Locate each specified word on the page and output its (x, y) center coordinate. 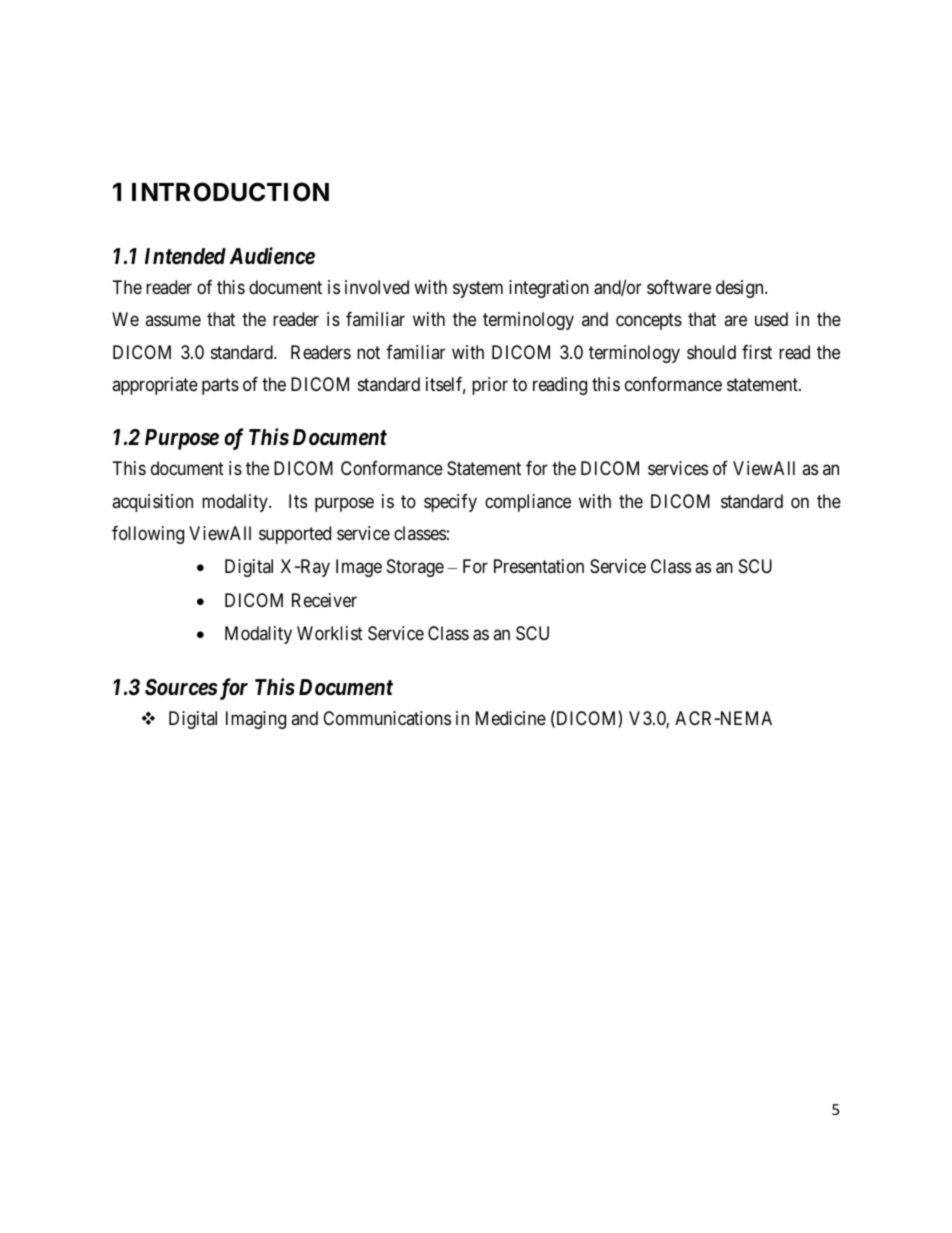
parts (220, 386)
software (679, 287)
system (478, 289)
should (711, 352)
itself (446, 385)
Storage (415, 568)
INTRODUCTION (230, 192)
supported (295, 535)
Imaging (256, 720)
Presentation (539, 566)
